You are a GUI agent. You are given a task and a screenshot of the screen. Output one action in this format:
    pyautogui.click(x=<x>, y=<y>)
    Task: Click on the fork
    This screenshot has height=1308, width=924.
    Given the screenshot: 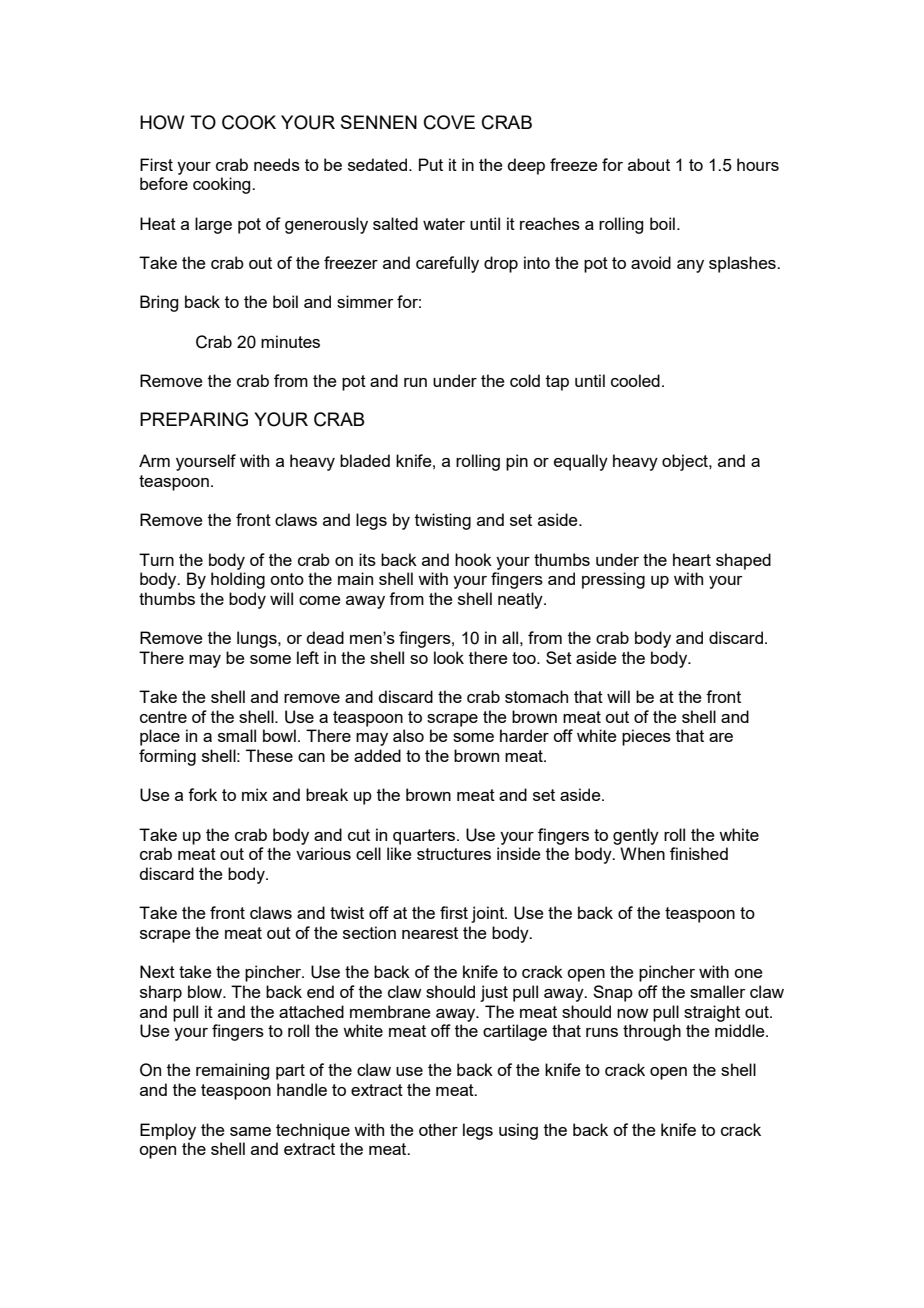 What is the action you would take?
    pyautogui.click(x=202, y=794)
